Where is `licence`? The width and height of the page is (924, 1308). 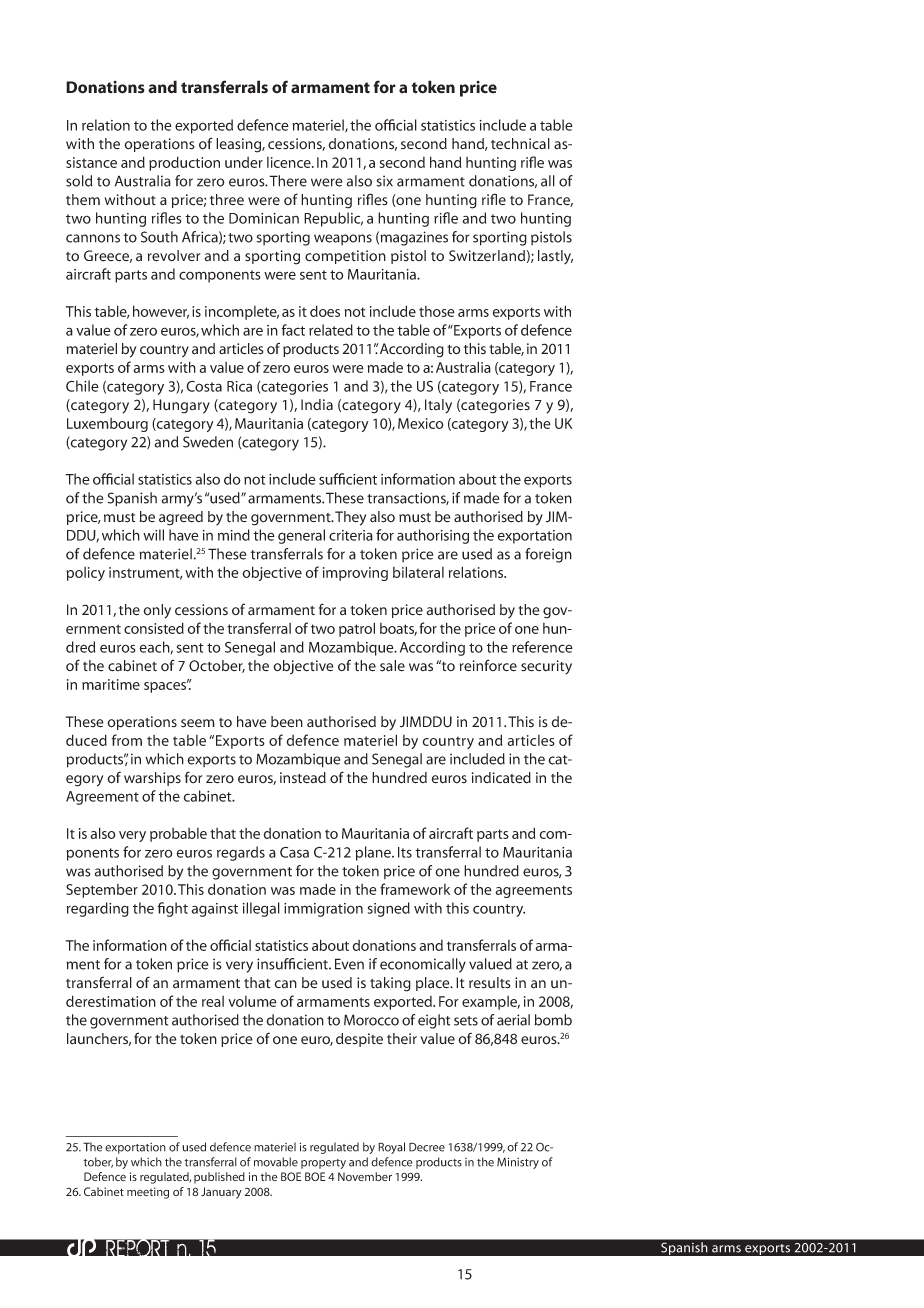
licence is located at coordinates (290, 162).
